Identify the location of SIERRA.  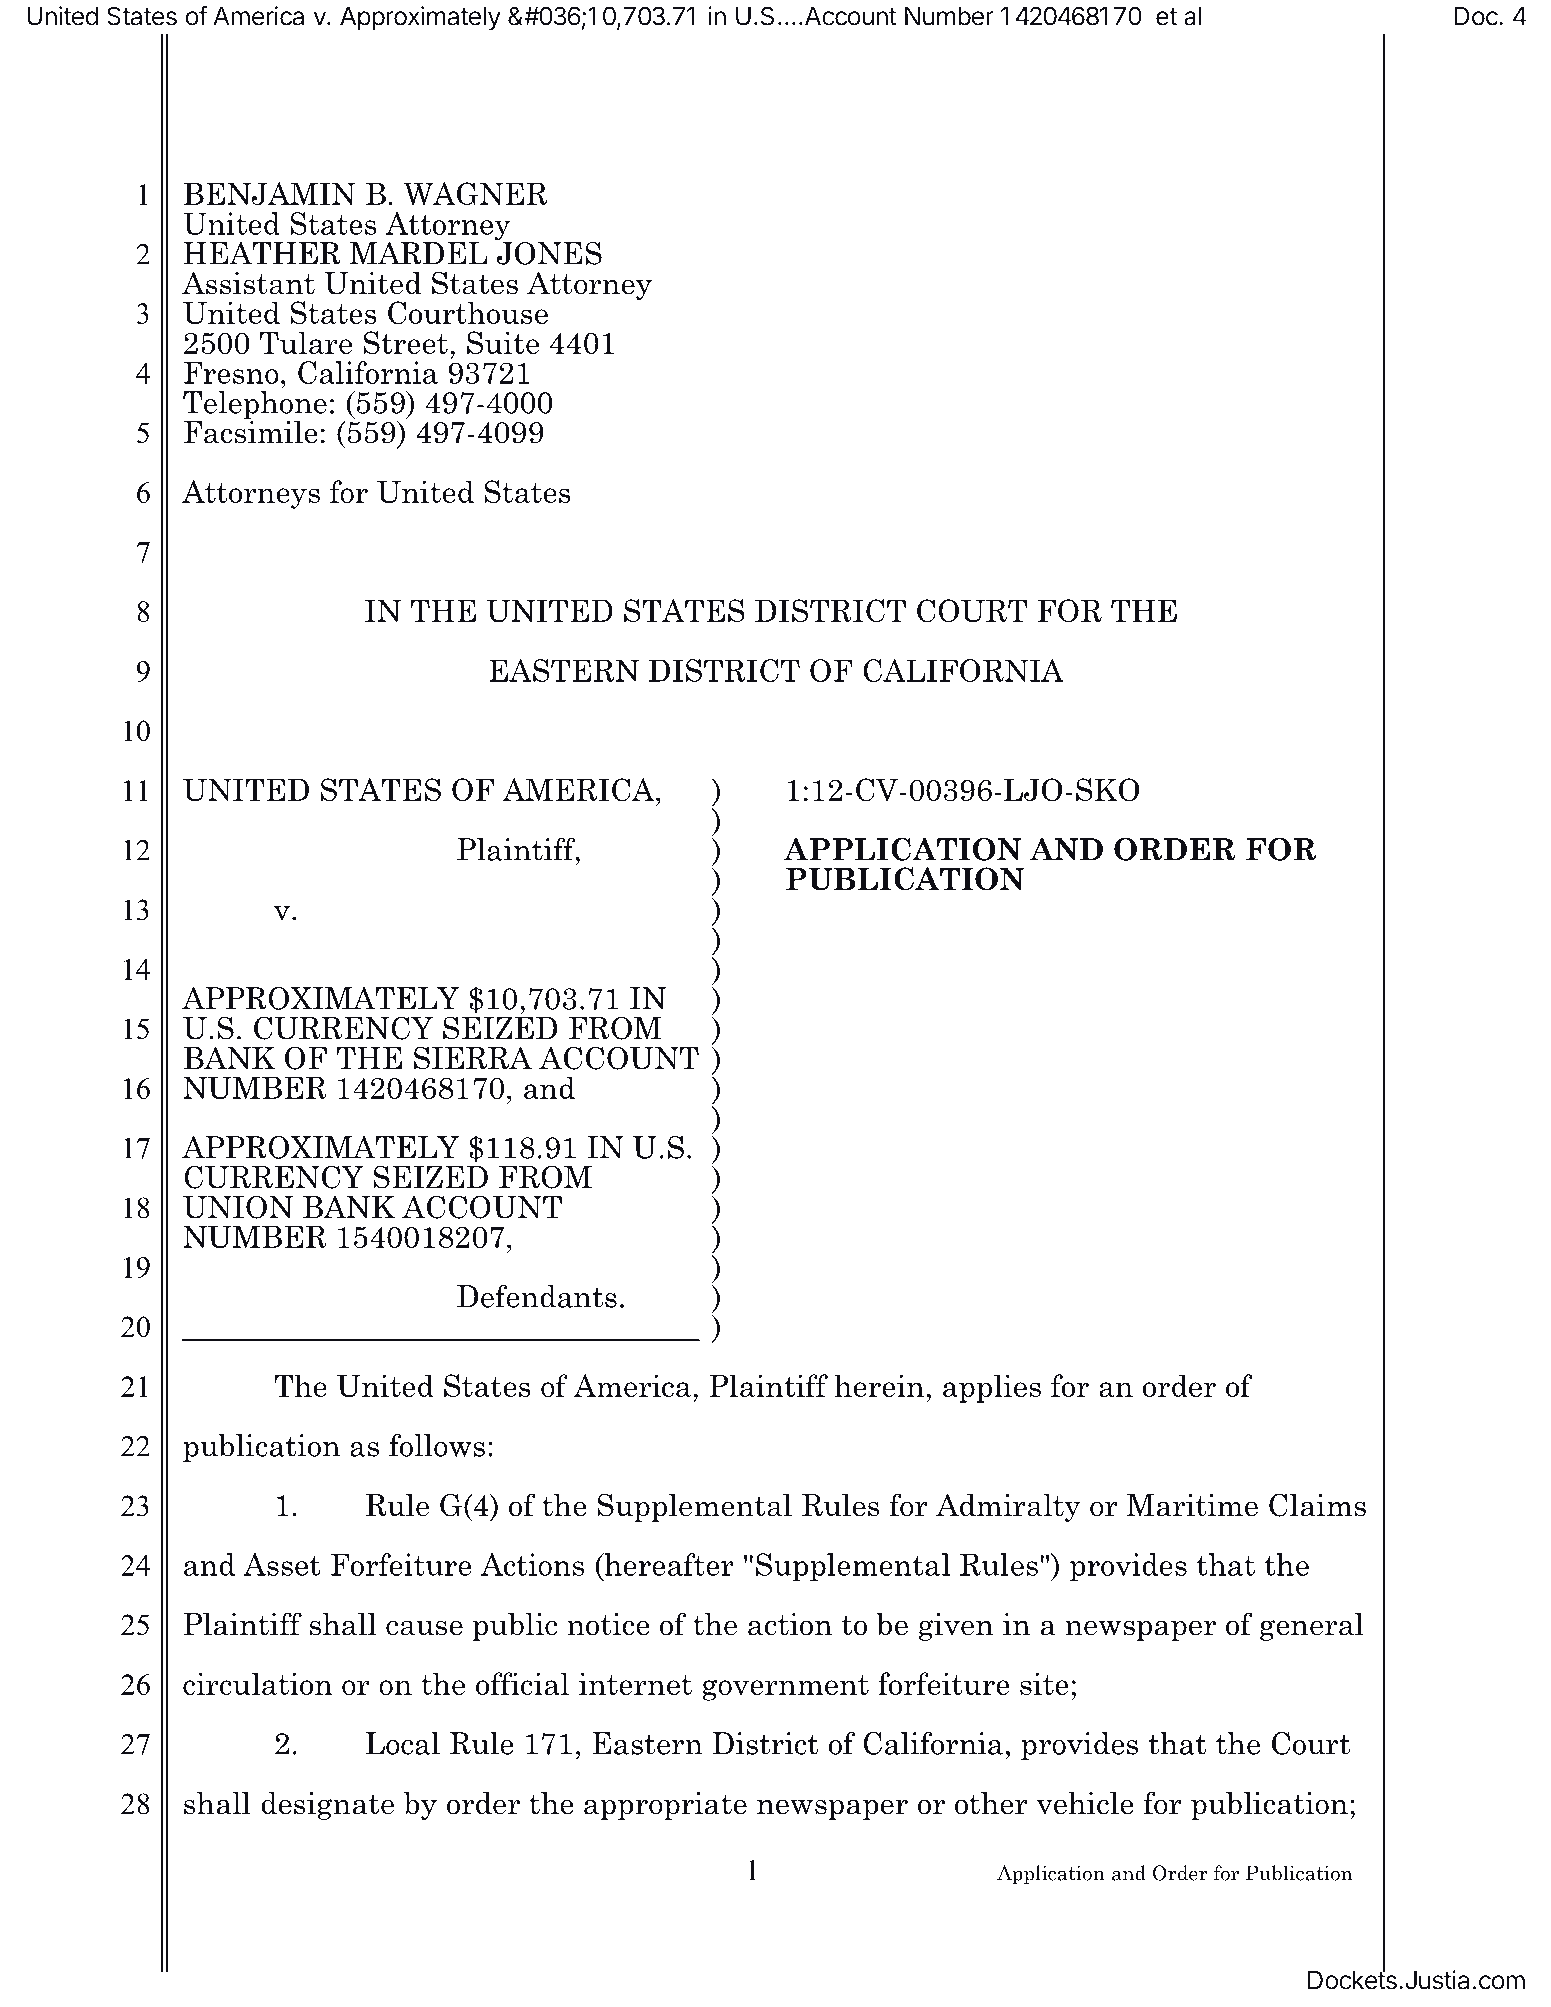
(473, 1058).
